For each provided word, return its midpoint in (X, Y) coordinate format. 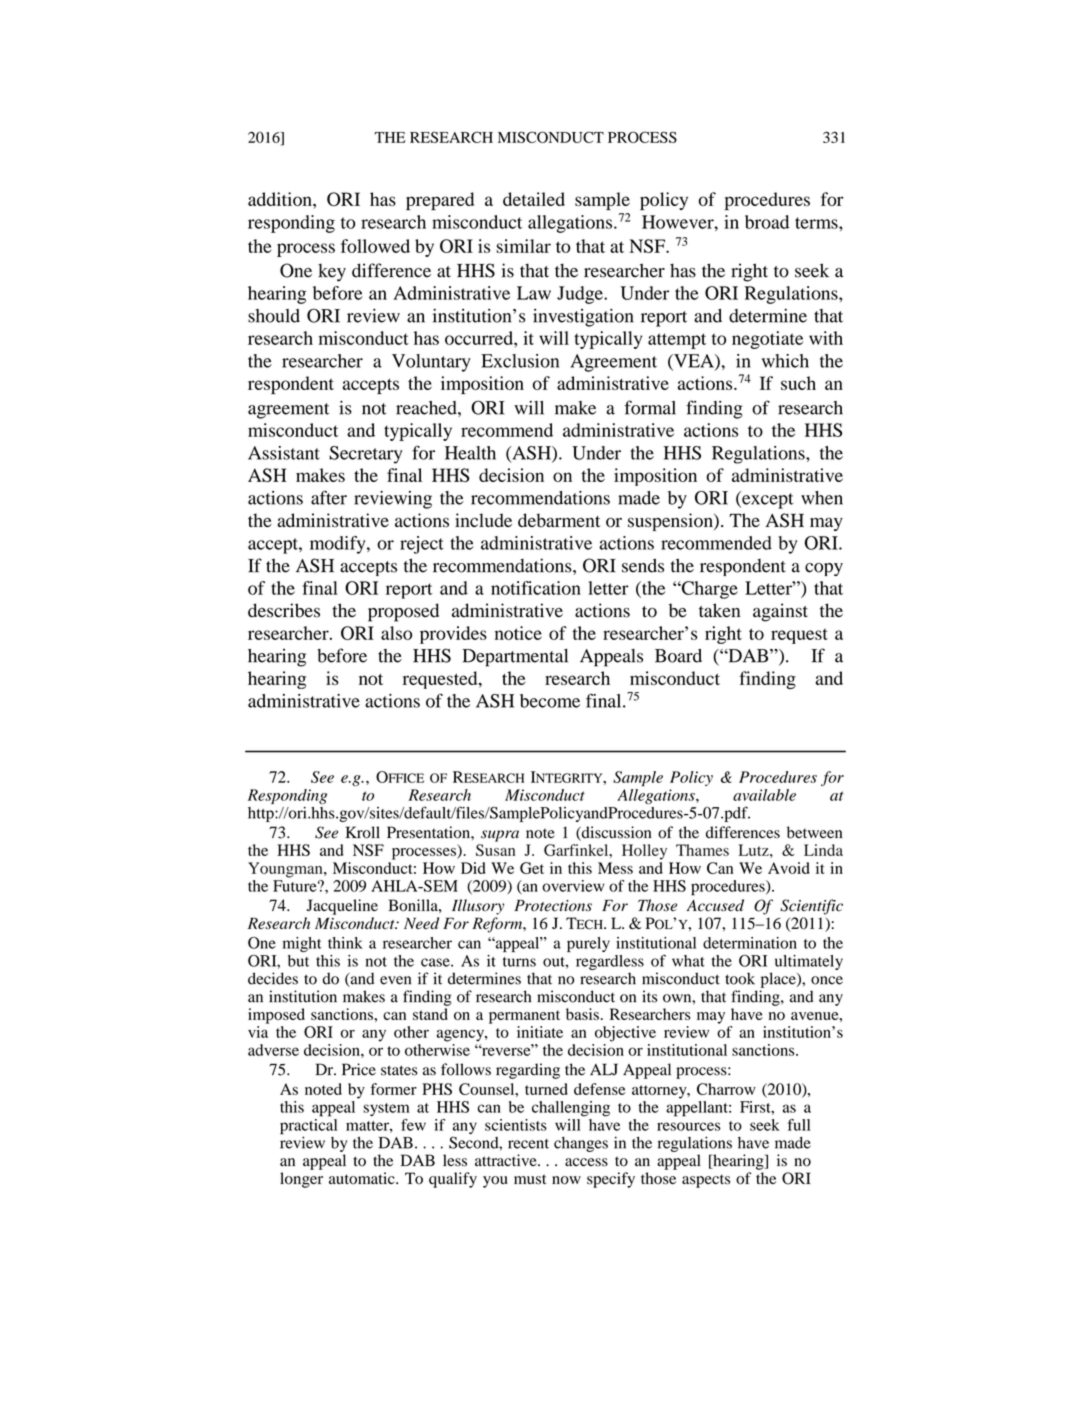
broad (767, 222)
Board (678, 656)
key (332, 272)
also (396, 633)
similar (523, 246)
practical (308, 1126)
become (550, 701)
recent (528, 1144)
